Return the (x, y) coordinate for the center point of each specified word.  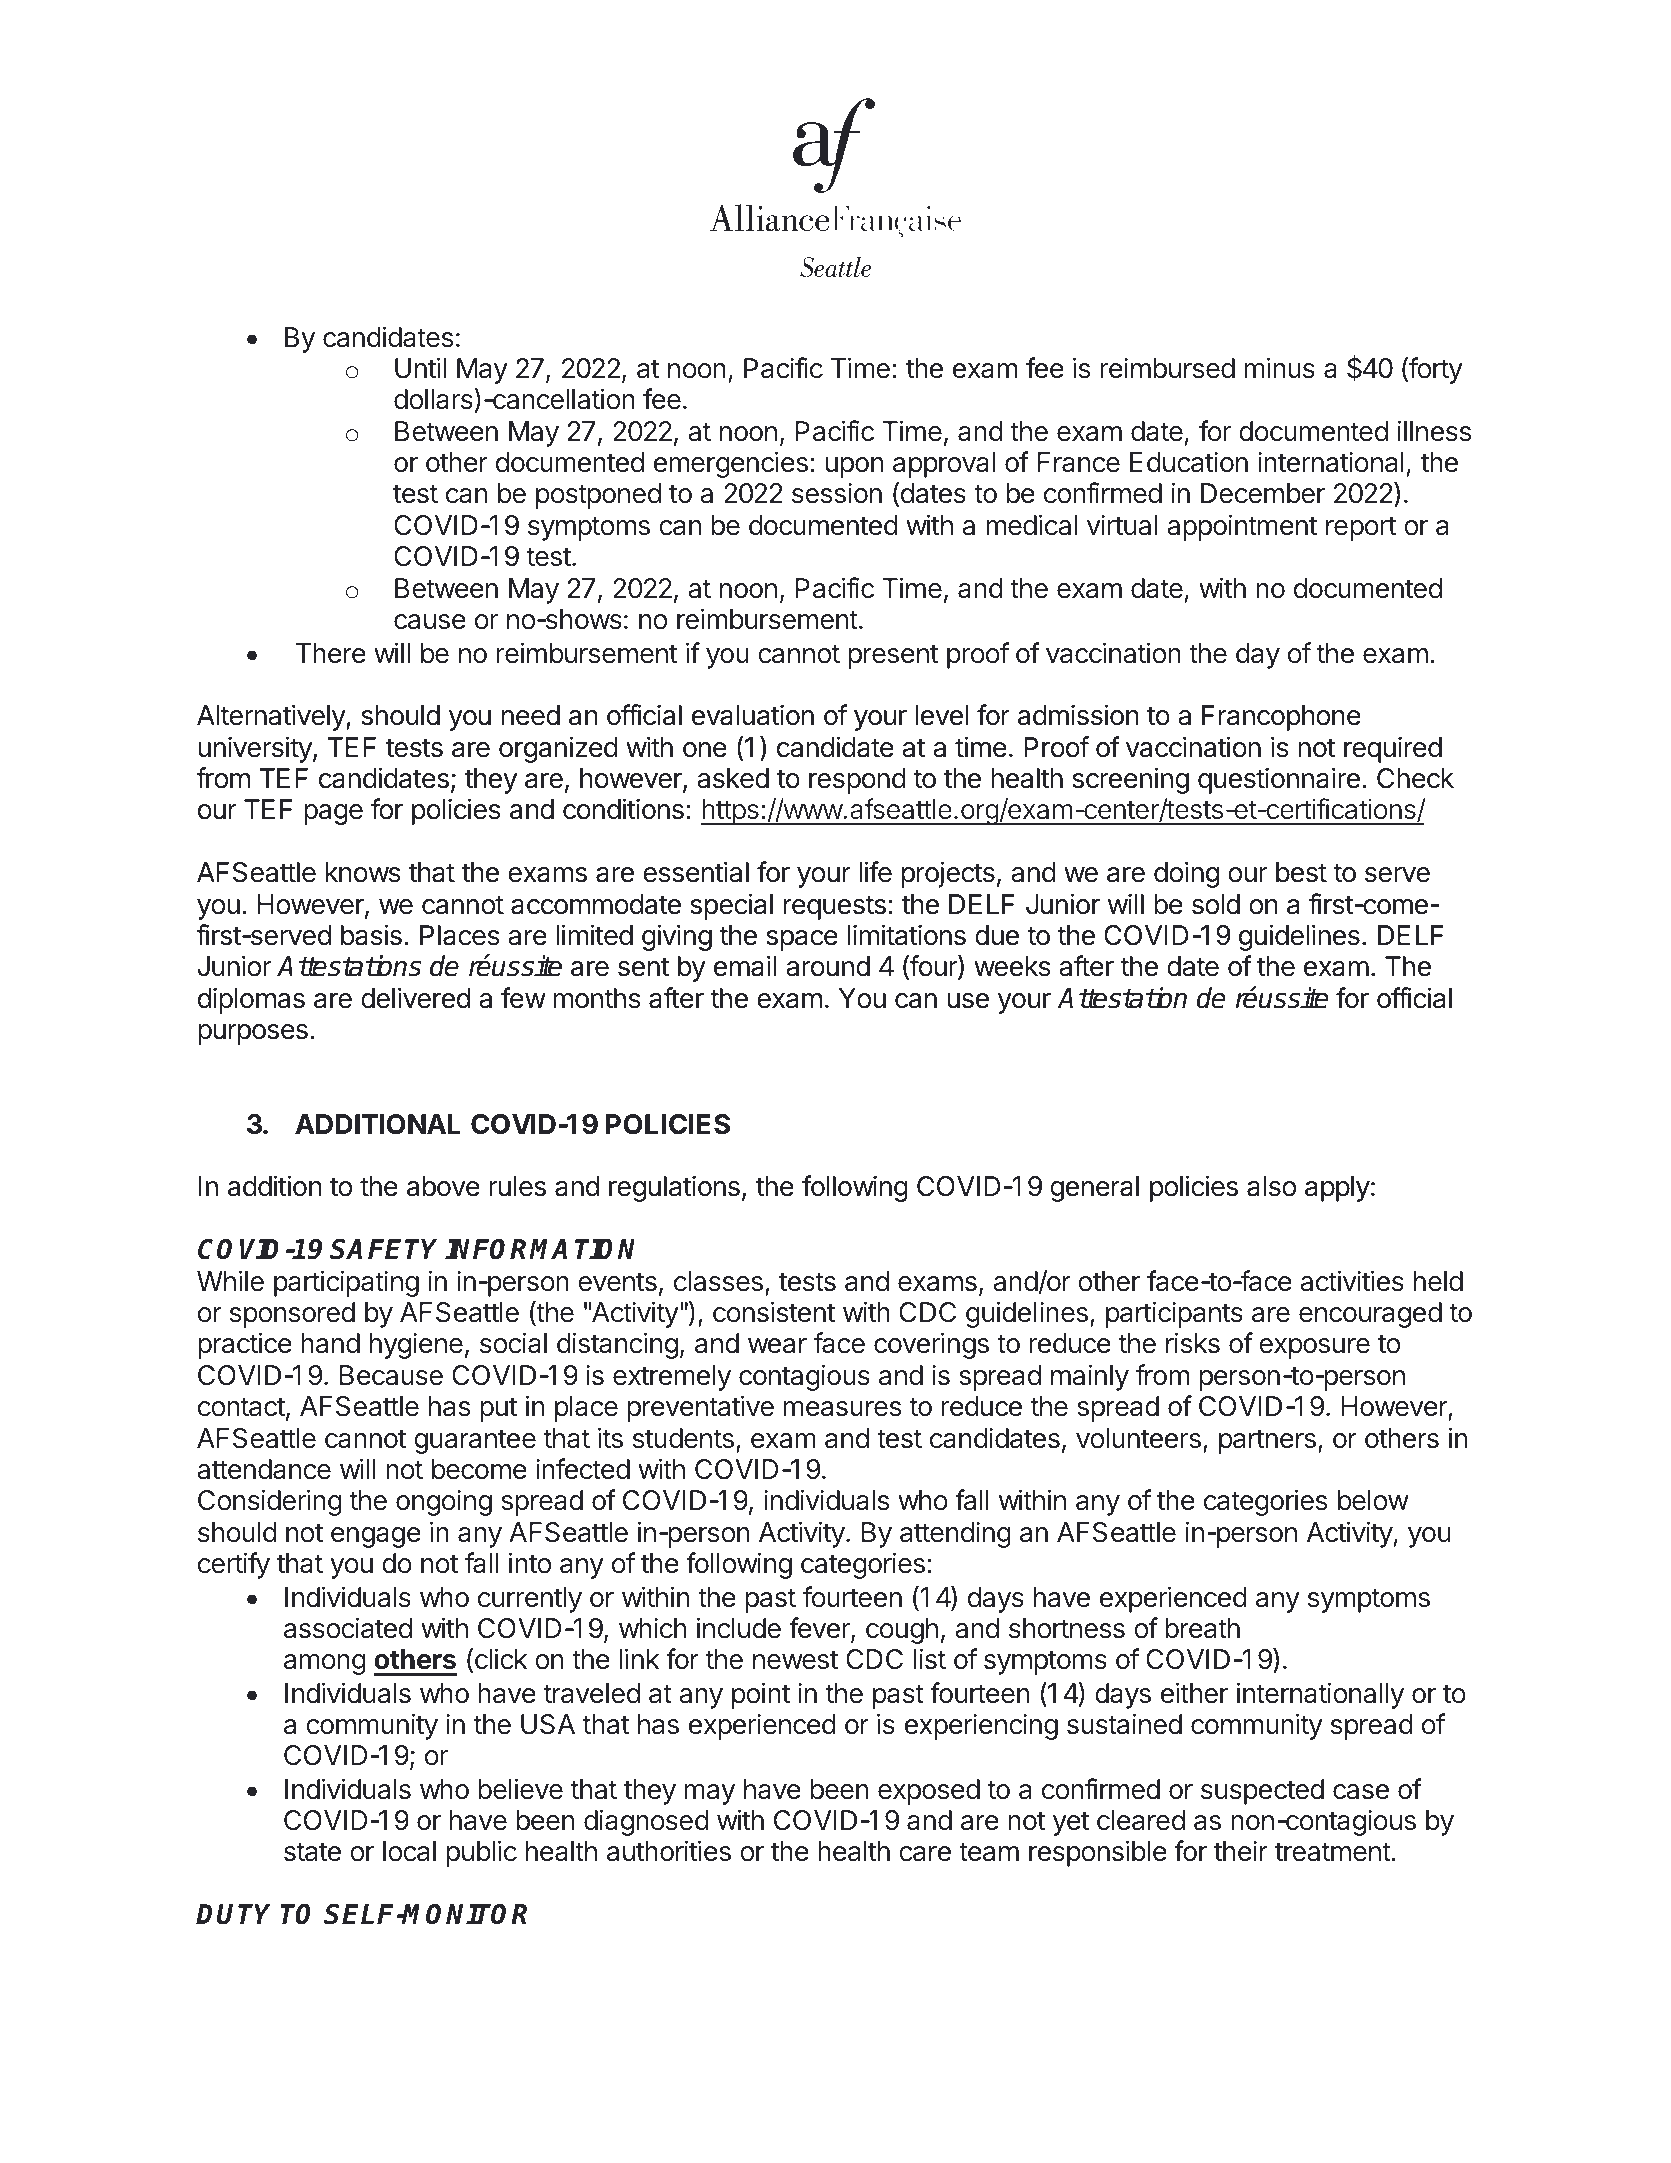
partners (1267, 1441)
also (1271, 1186)
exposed (929, 1792)
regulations (674, 1188)
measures (842, 1409)
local (409, 1851)
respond (857, 781)
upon (854, 467)
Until (420, 368)
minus (1280, 368)
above (443, 1186)
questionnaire (1279, 780)
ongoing (444, 1502)
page (333, 814)
